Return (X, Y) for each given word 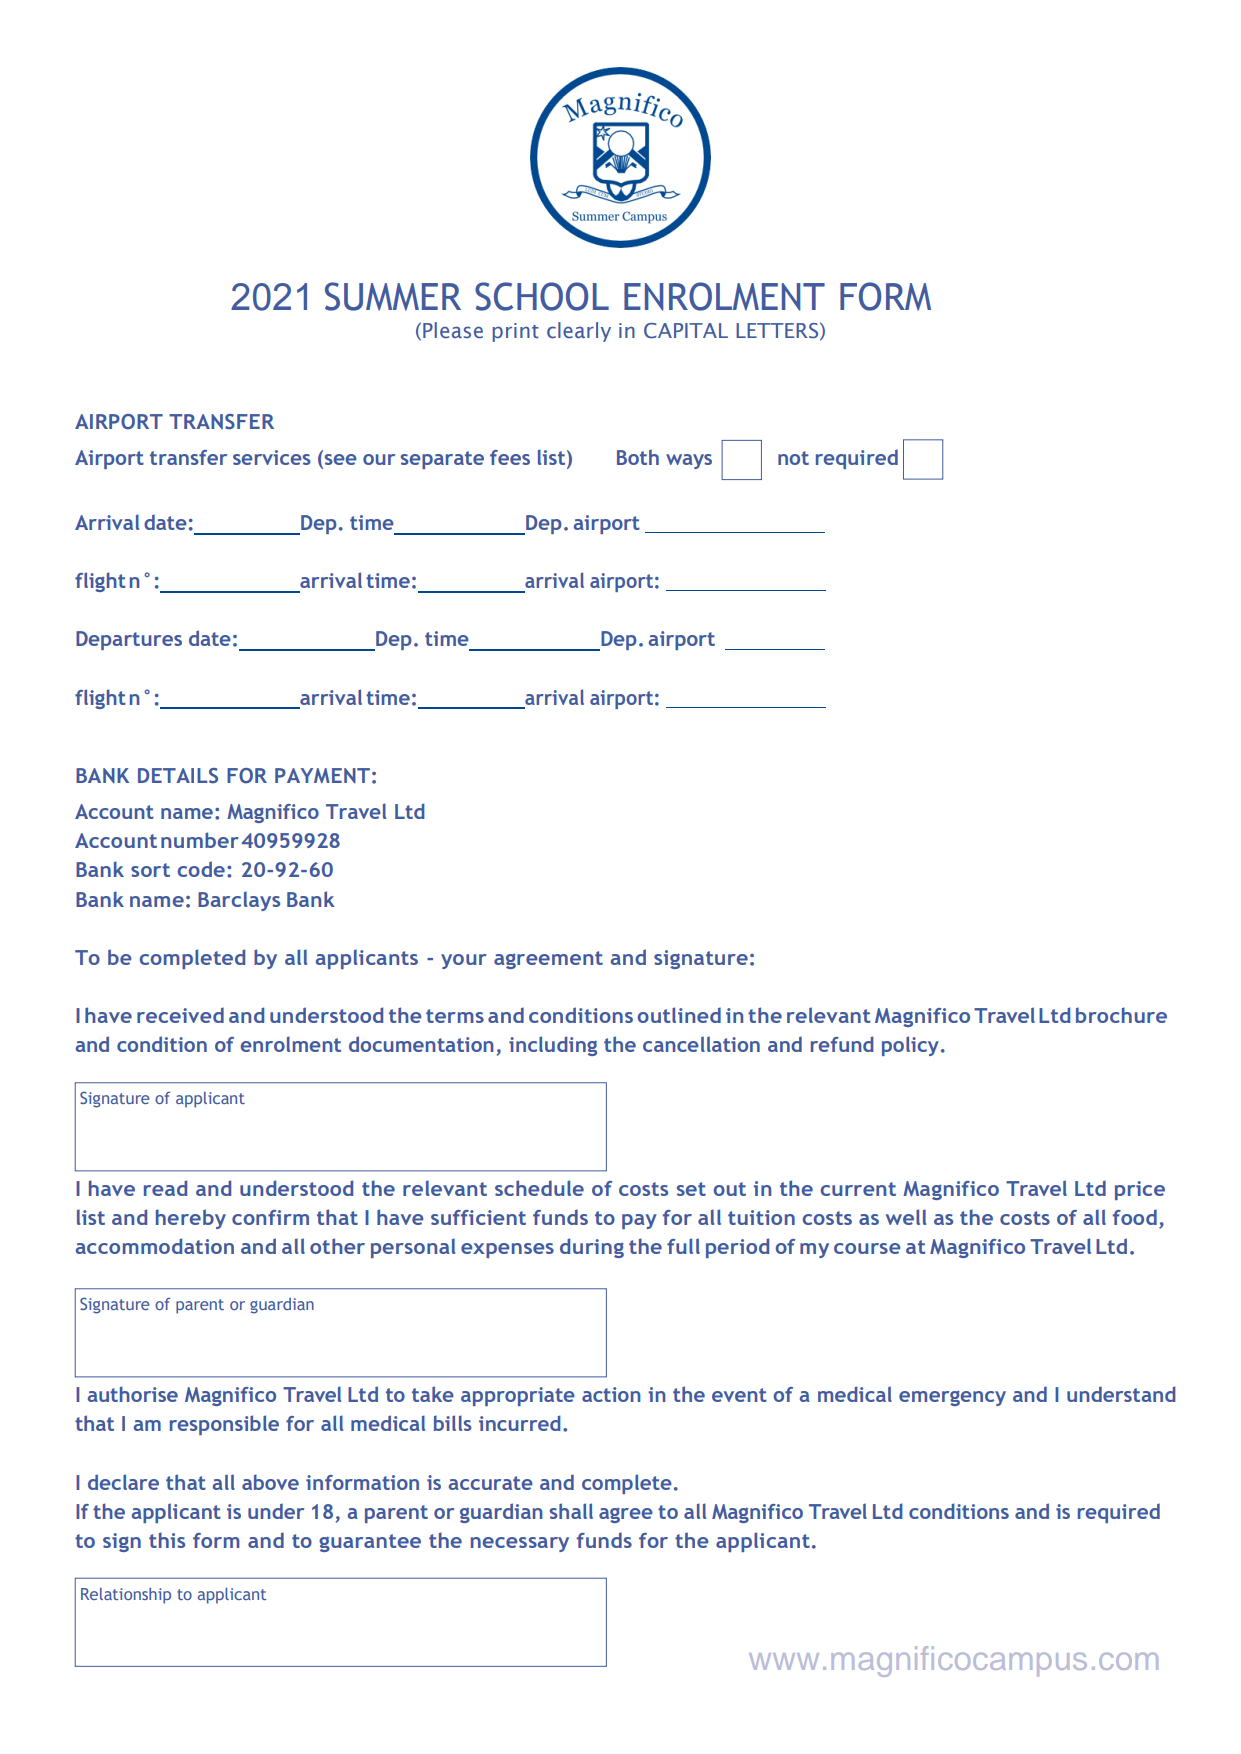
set (691, 1189)
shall (571, 1511)
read (165, 1188)
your (464, 961)
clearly (579, 332)
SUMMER (393, 296)
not (793, 458)
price (1140, 1190)
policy (910, 1046)
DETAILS (178, 776)
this (167, 1540)
